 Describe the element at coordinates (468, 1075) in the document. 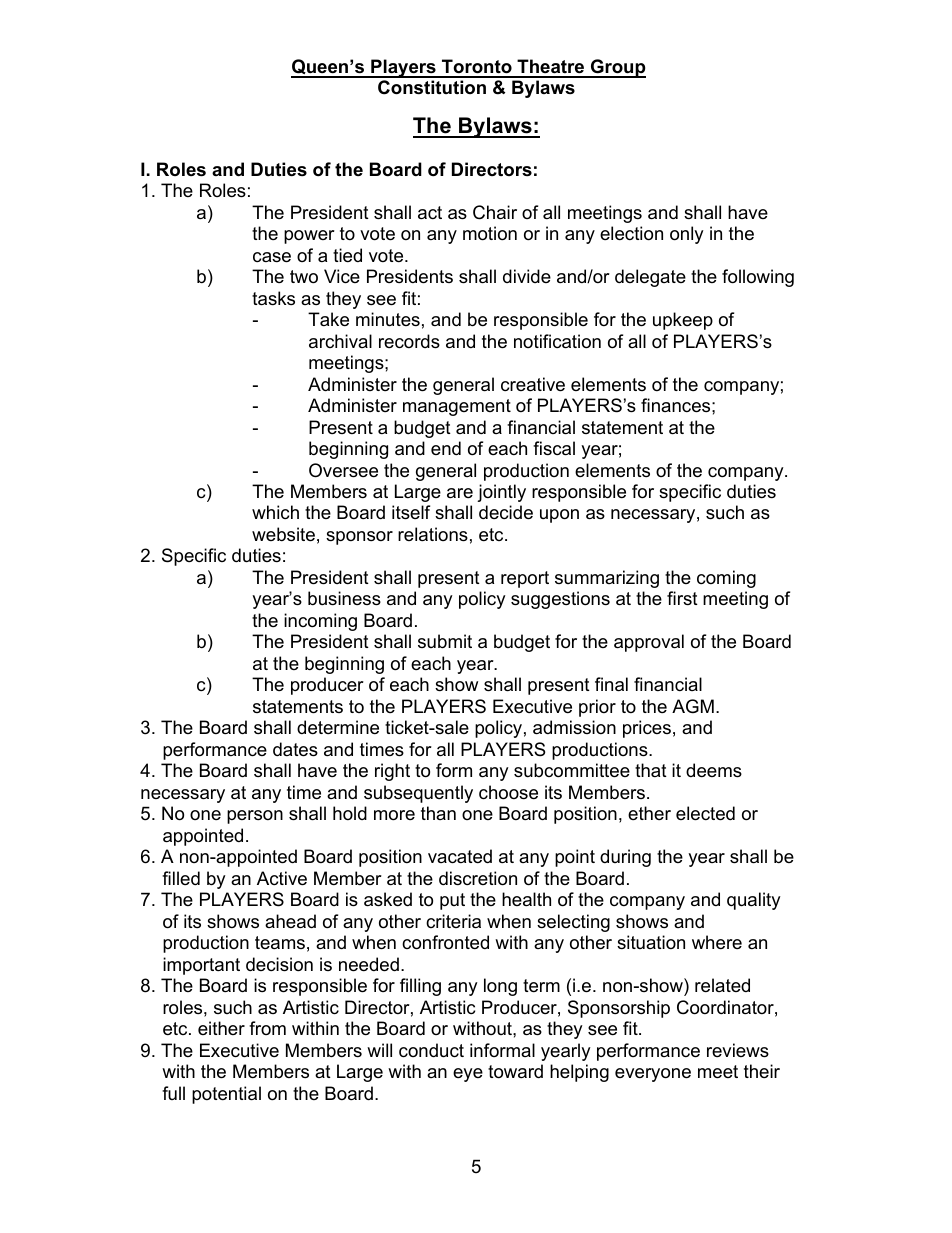

I see `eye` at that location.
